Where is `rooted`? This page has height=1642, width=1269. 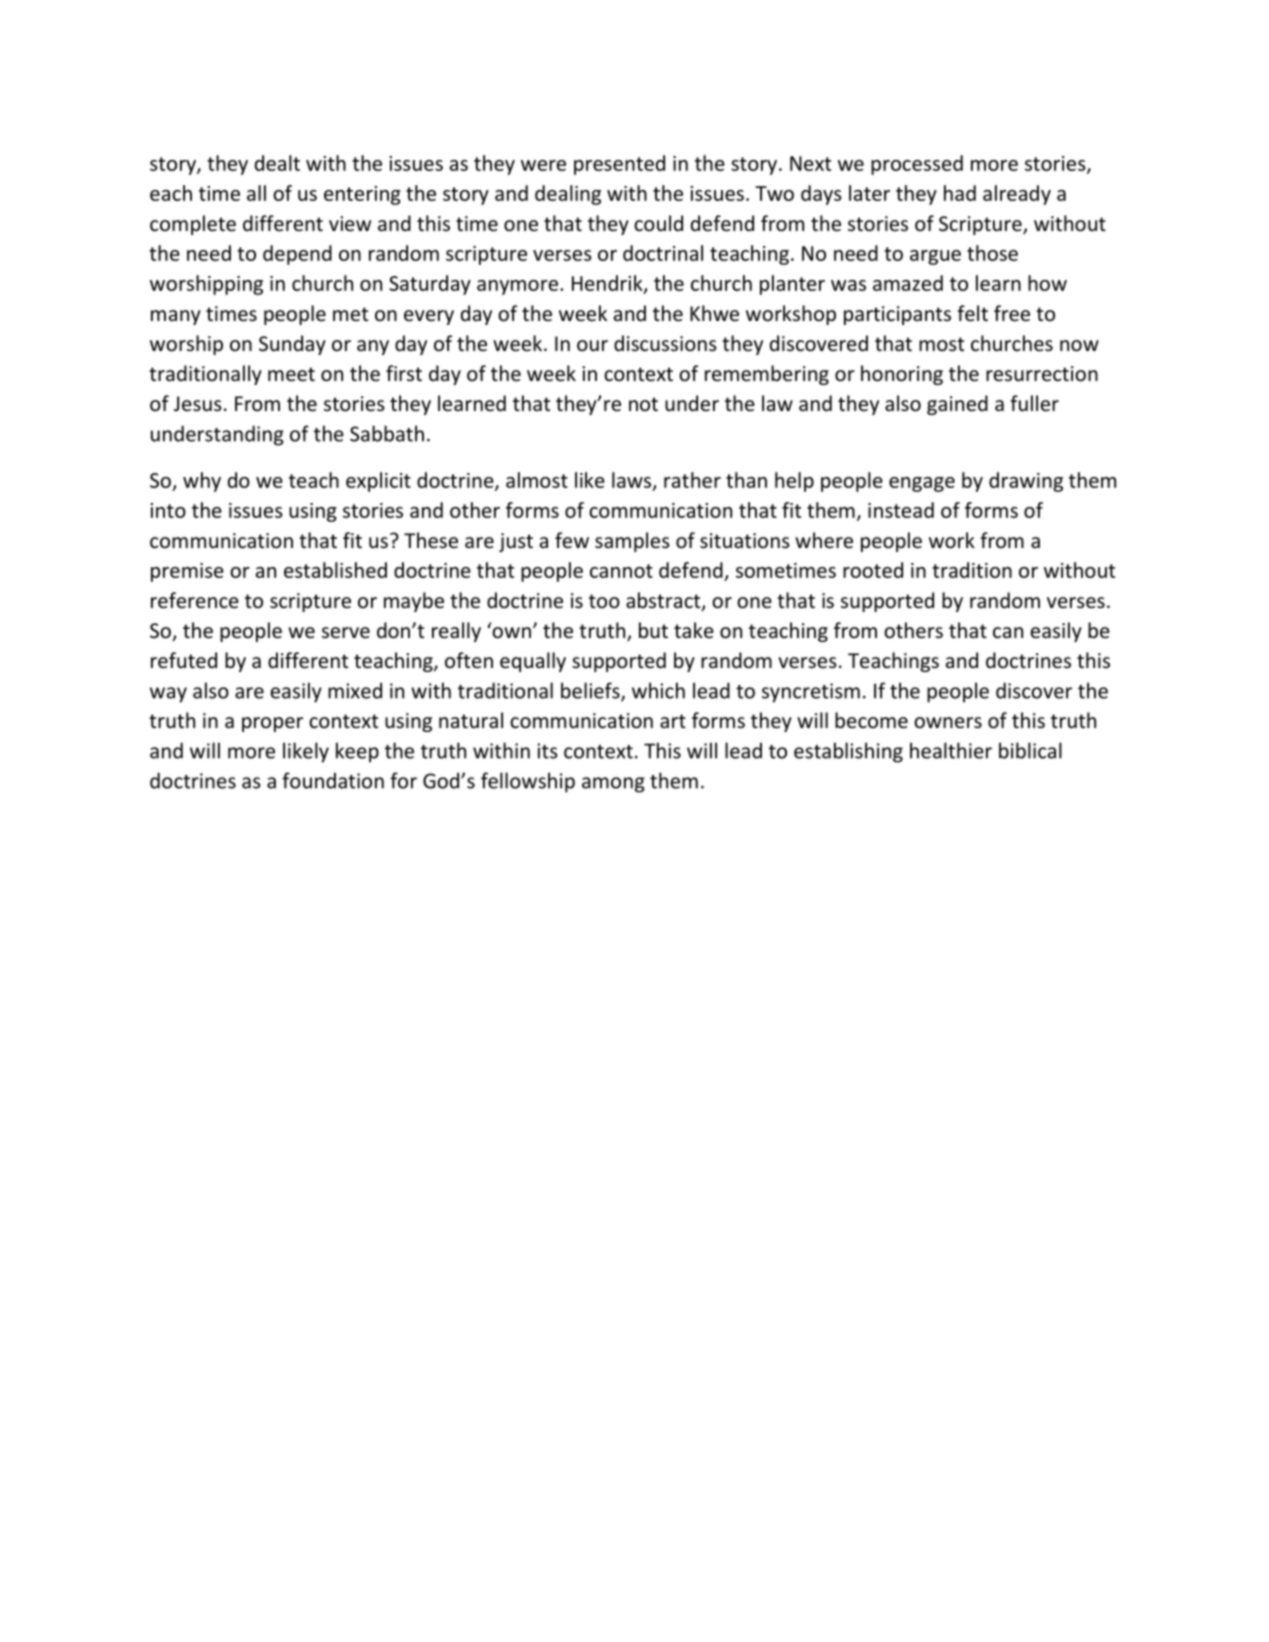
rooted is located at coordinates (873, 570).
